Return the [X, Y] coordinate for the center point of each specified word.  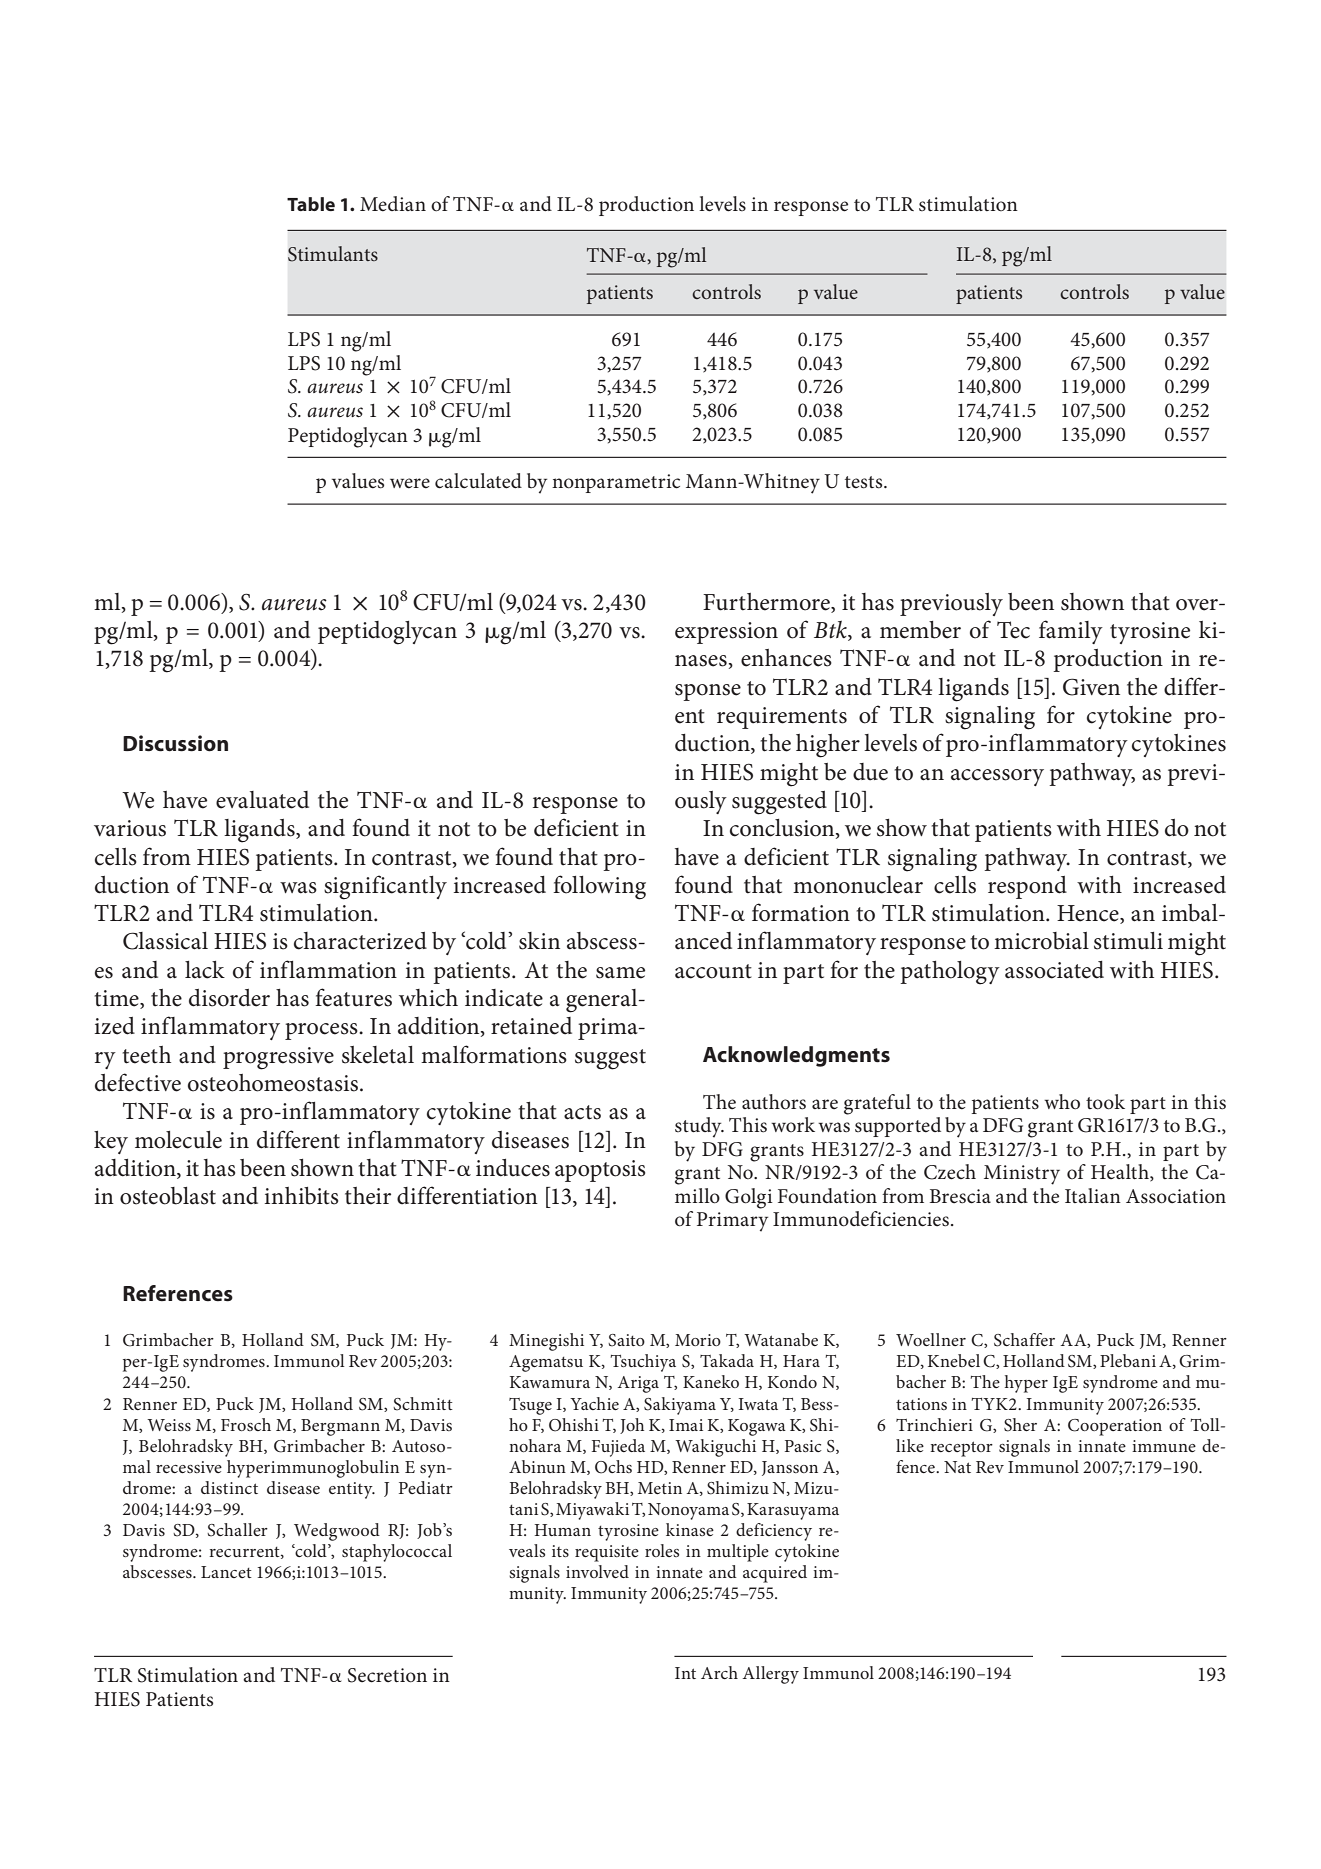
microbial [1041, 941]
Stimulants [333, 254]
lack [205, 970]
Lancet [226, 1572]
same [620, 973]
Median [393, 204]
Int [685, 1673]
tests [865, 482]
